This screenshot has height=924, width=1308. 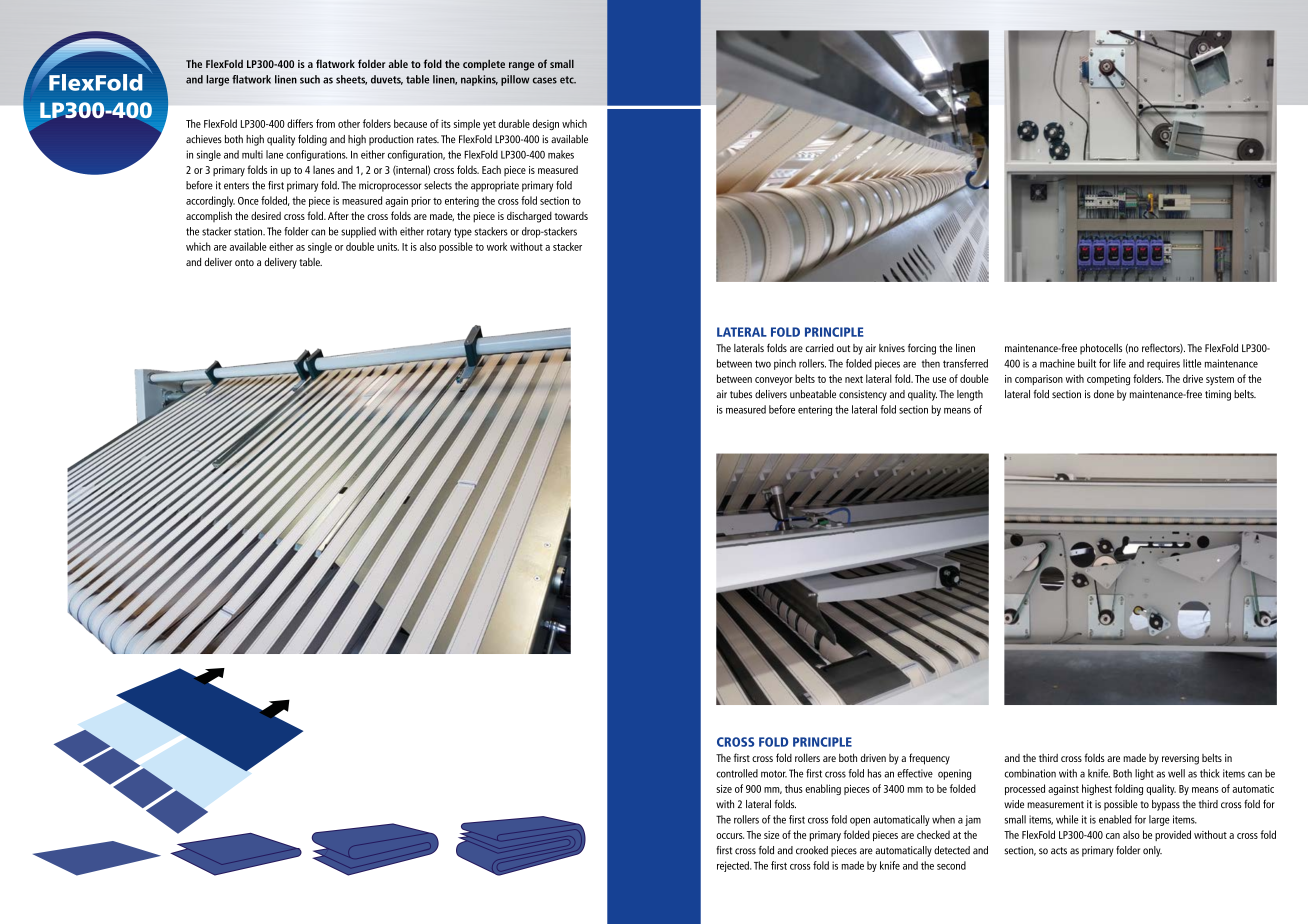 I want to click on cases, so click(x=545, y=80).
